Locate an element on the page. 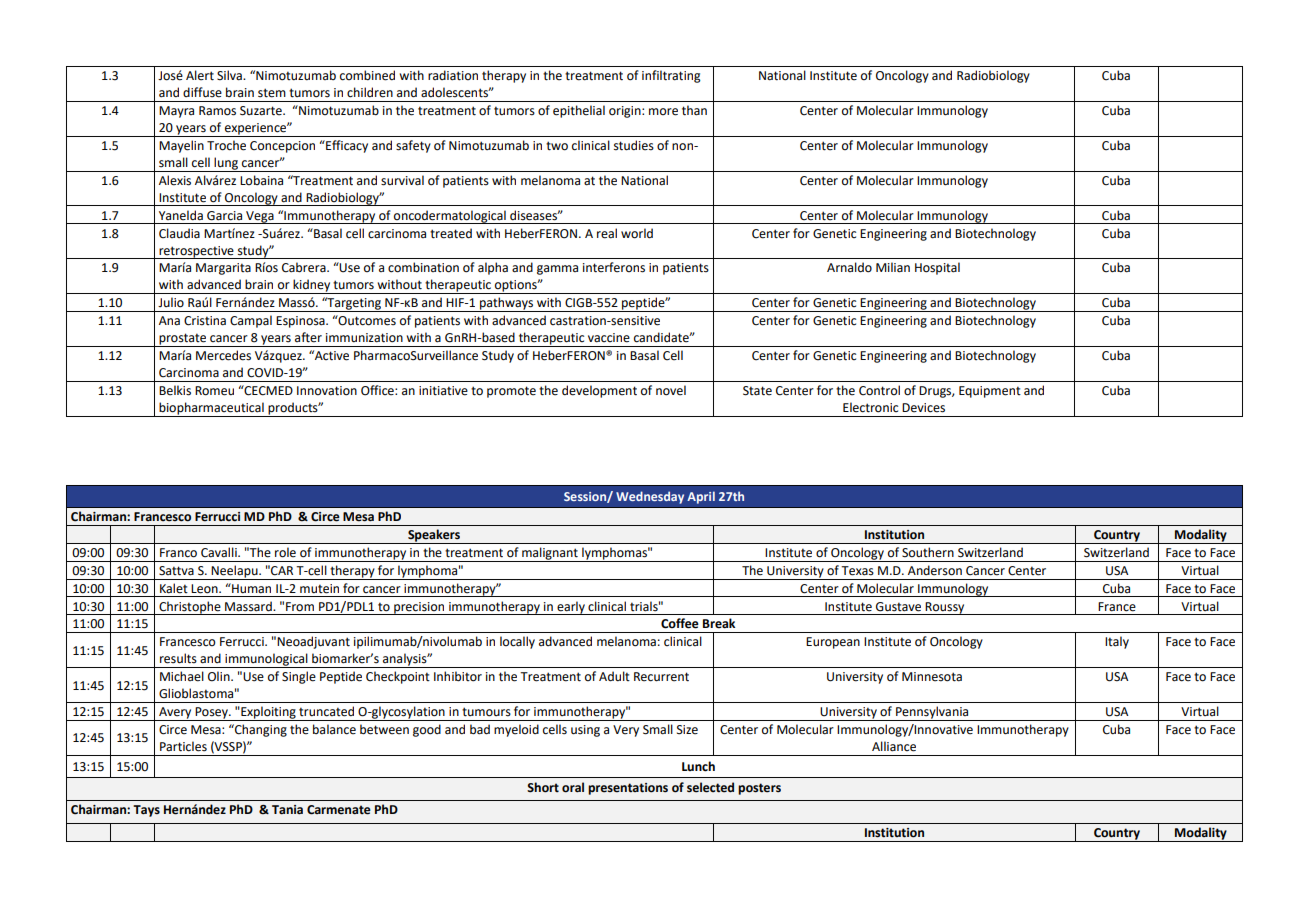  than is located at coordinates (694, 110).
